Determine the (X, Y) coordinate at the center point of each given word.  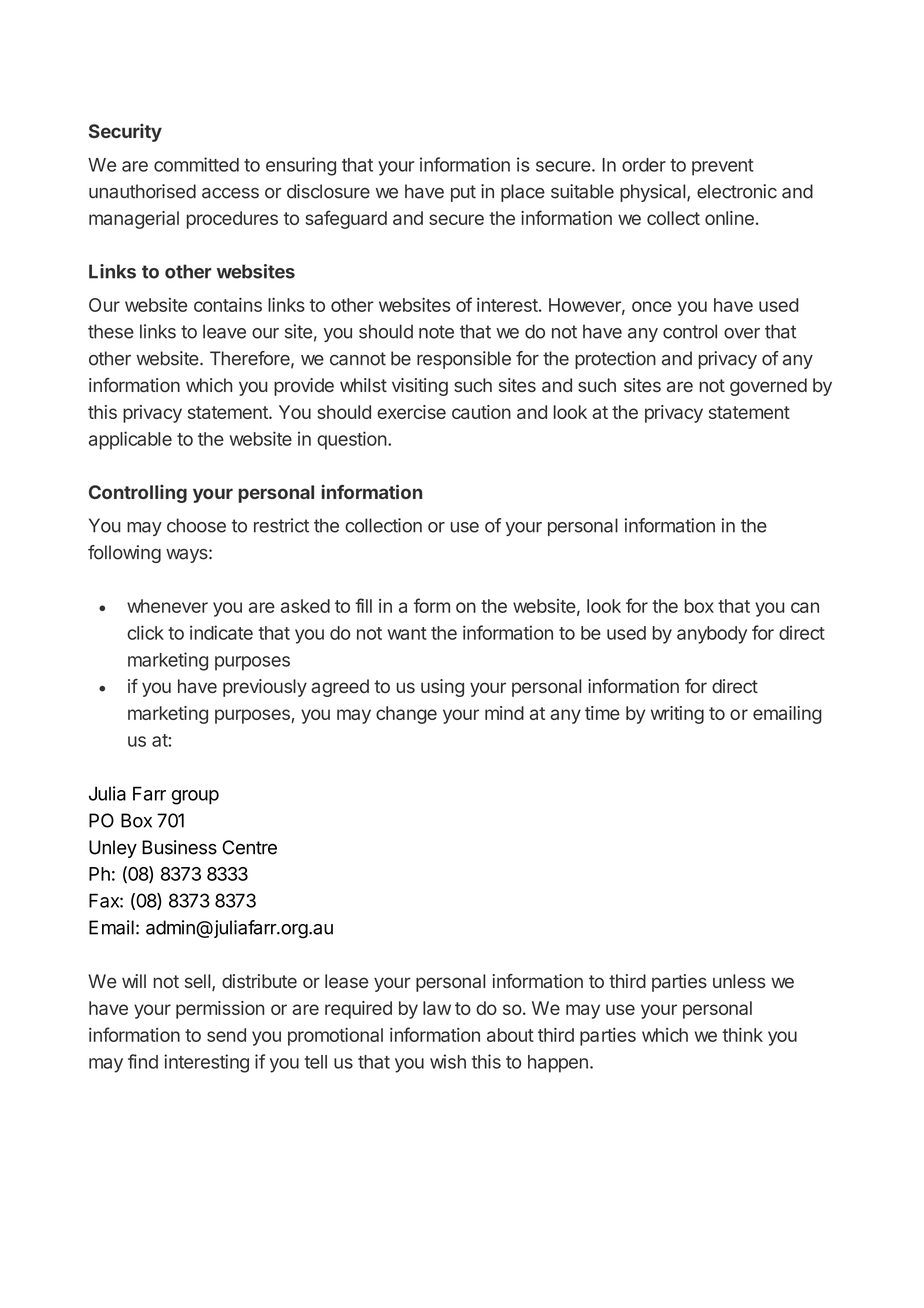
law (437, 1008)
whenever (167, 606)
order (644, 165)
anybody (712, 635)
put (463, 193)
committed (196, 164)
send (226, 1035)
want (407, 633)
